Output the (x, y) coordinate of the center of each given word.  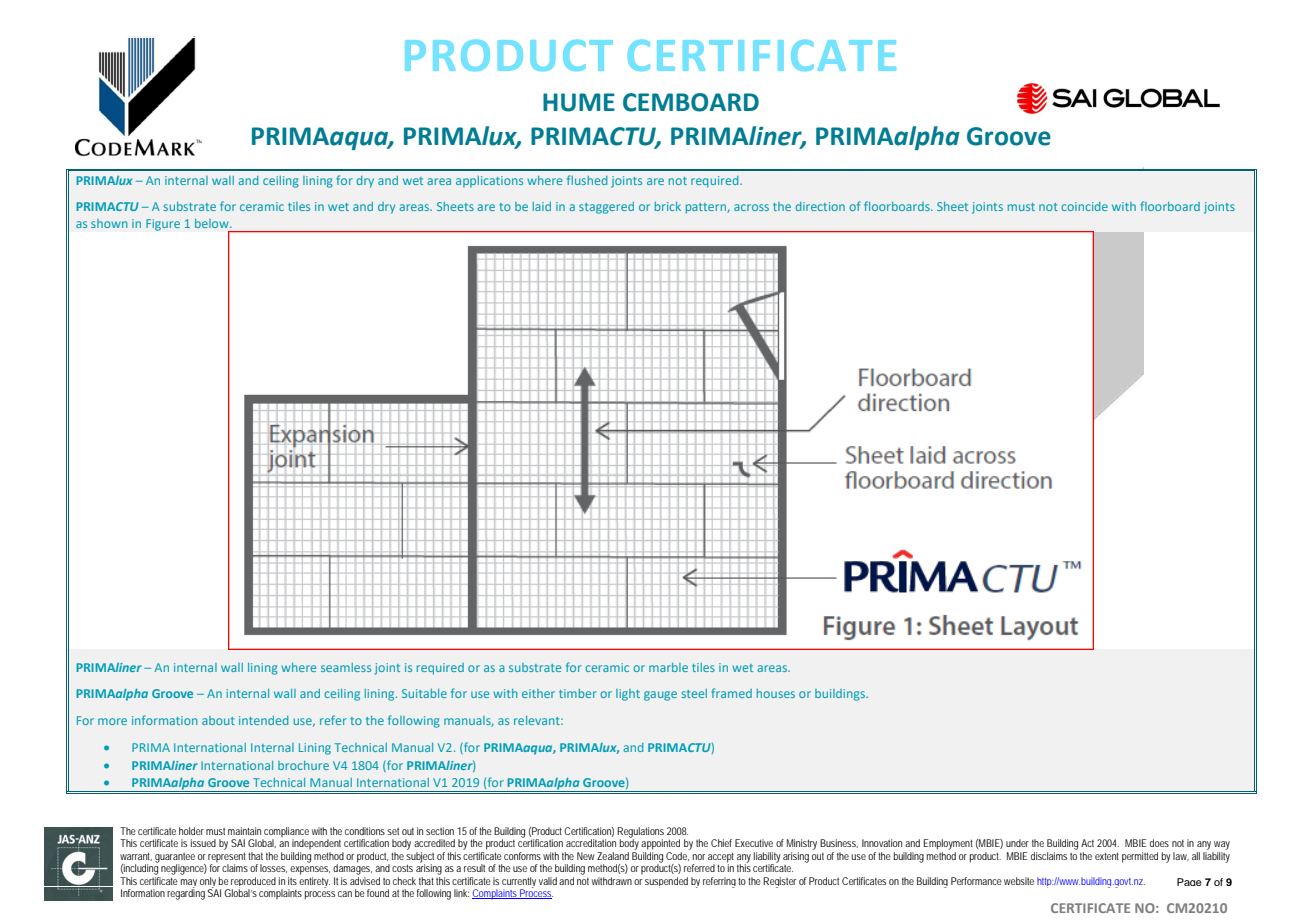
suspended (666, 882)
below (213, 223)
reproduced (253, 883)
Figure (163, 225)
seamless (346, 667)
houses (776, 693)
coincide (1084, 206)
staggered (606, 208)
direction (820, 206)
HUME (579, 102)
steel (694, 693)
